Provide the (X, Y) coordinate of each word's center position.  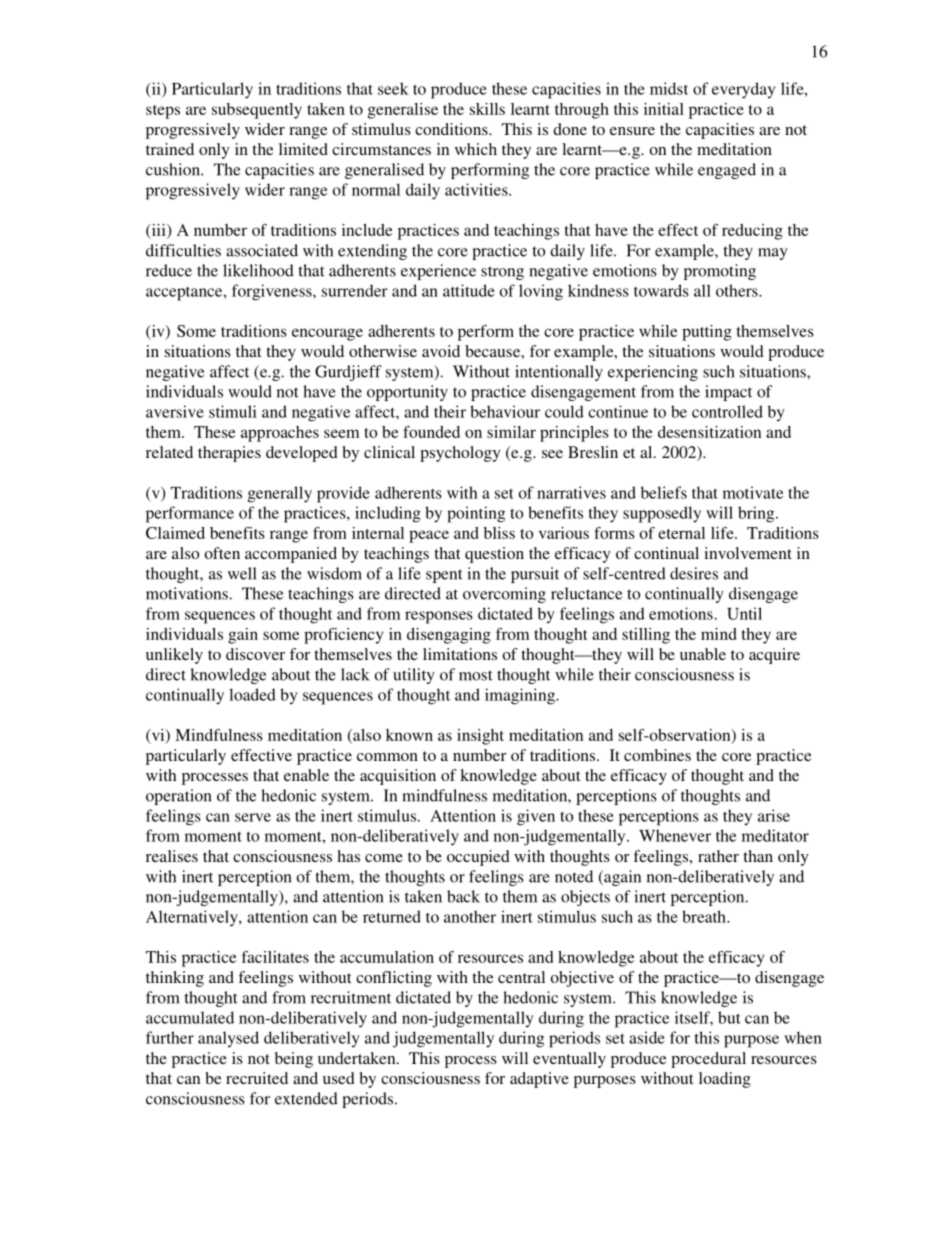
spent (444, 576)
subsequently (257, 111)
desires (694, 573)
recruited (257, 1078)
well (242, 573)
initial (664, 109)
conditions (452, 129)
